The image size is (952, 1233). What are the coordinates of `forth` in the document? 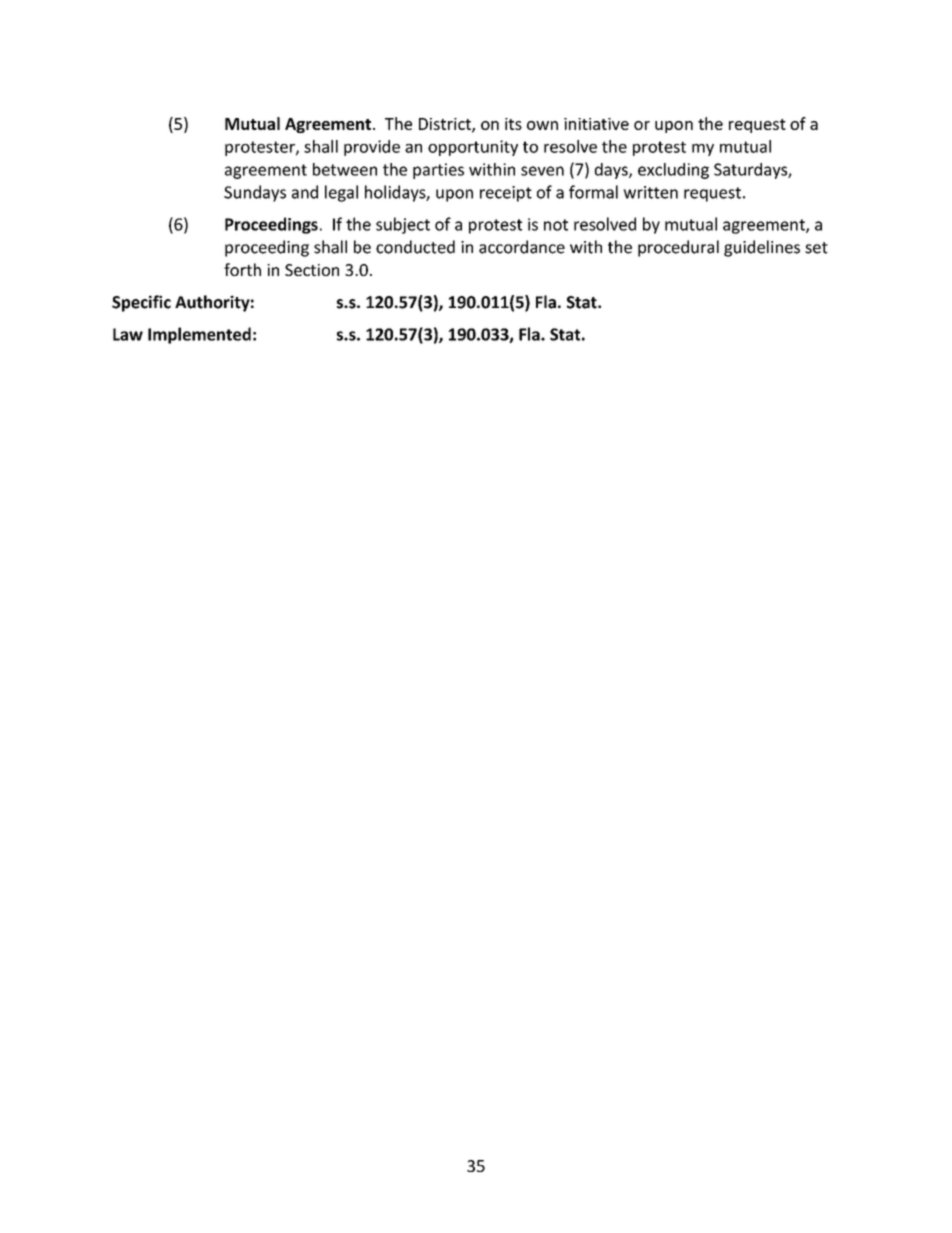 It's located at (242, 269).
